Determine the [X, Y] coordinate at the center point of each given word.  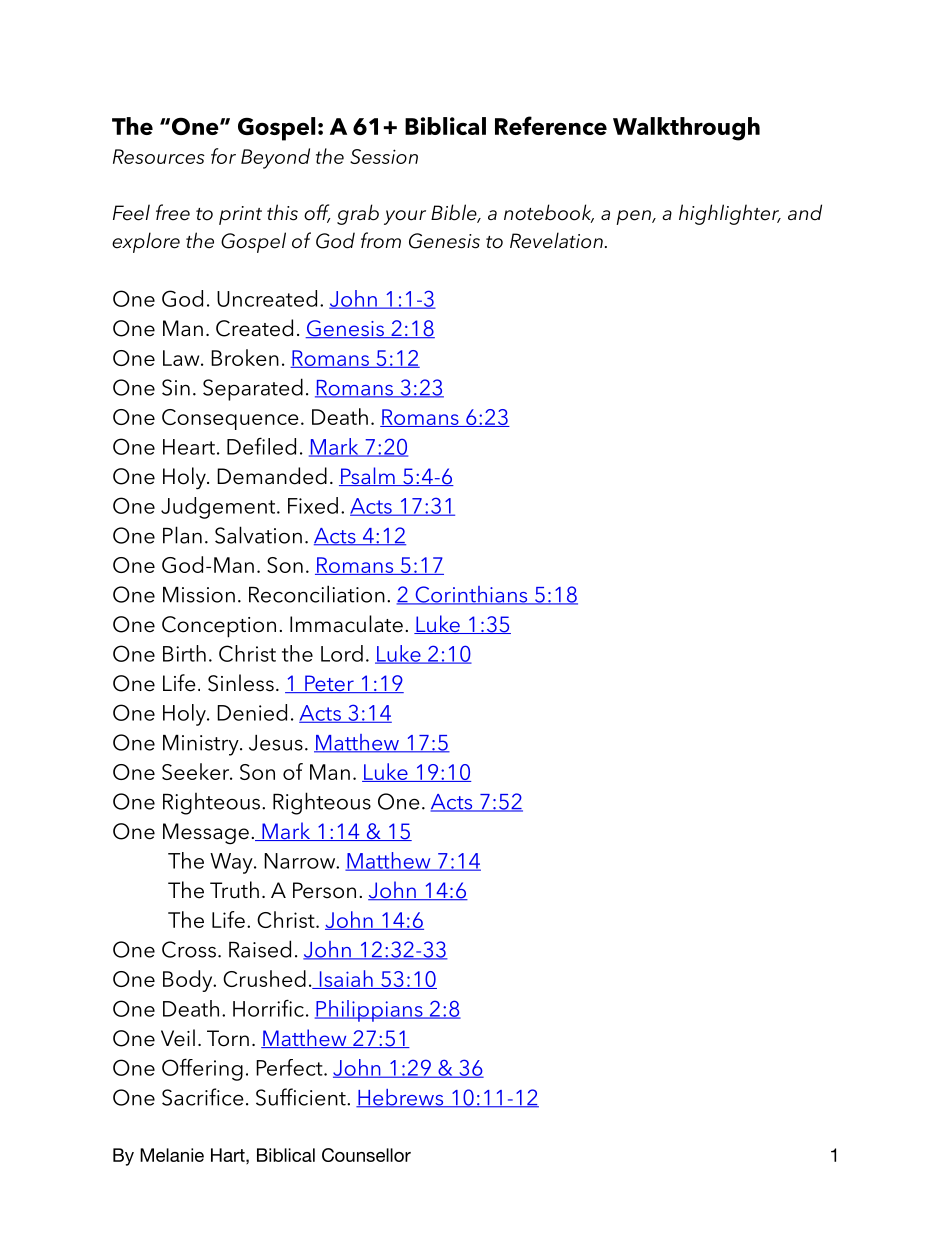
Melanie [172, 1155]
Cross [189, 949]
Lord [342, 653]
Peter [329, 684]
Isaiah [346, 979]
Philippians [370, 1011]
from [381, 240]
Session [384, 156]
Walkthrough [686, 129]
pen [634, 217]
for [223, 156]
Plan [182, 535]
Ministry [202, 745]
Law [182, 358]
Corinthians [471, 595]
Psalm [368, 476]
